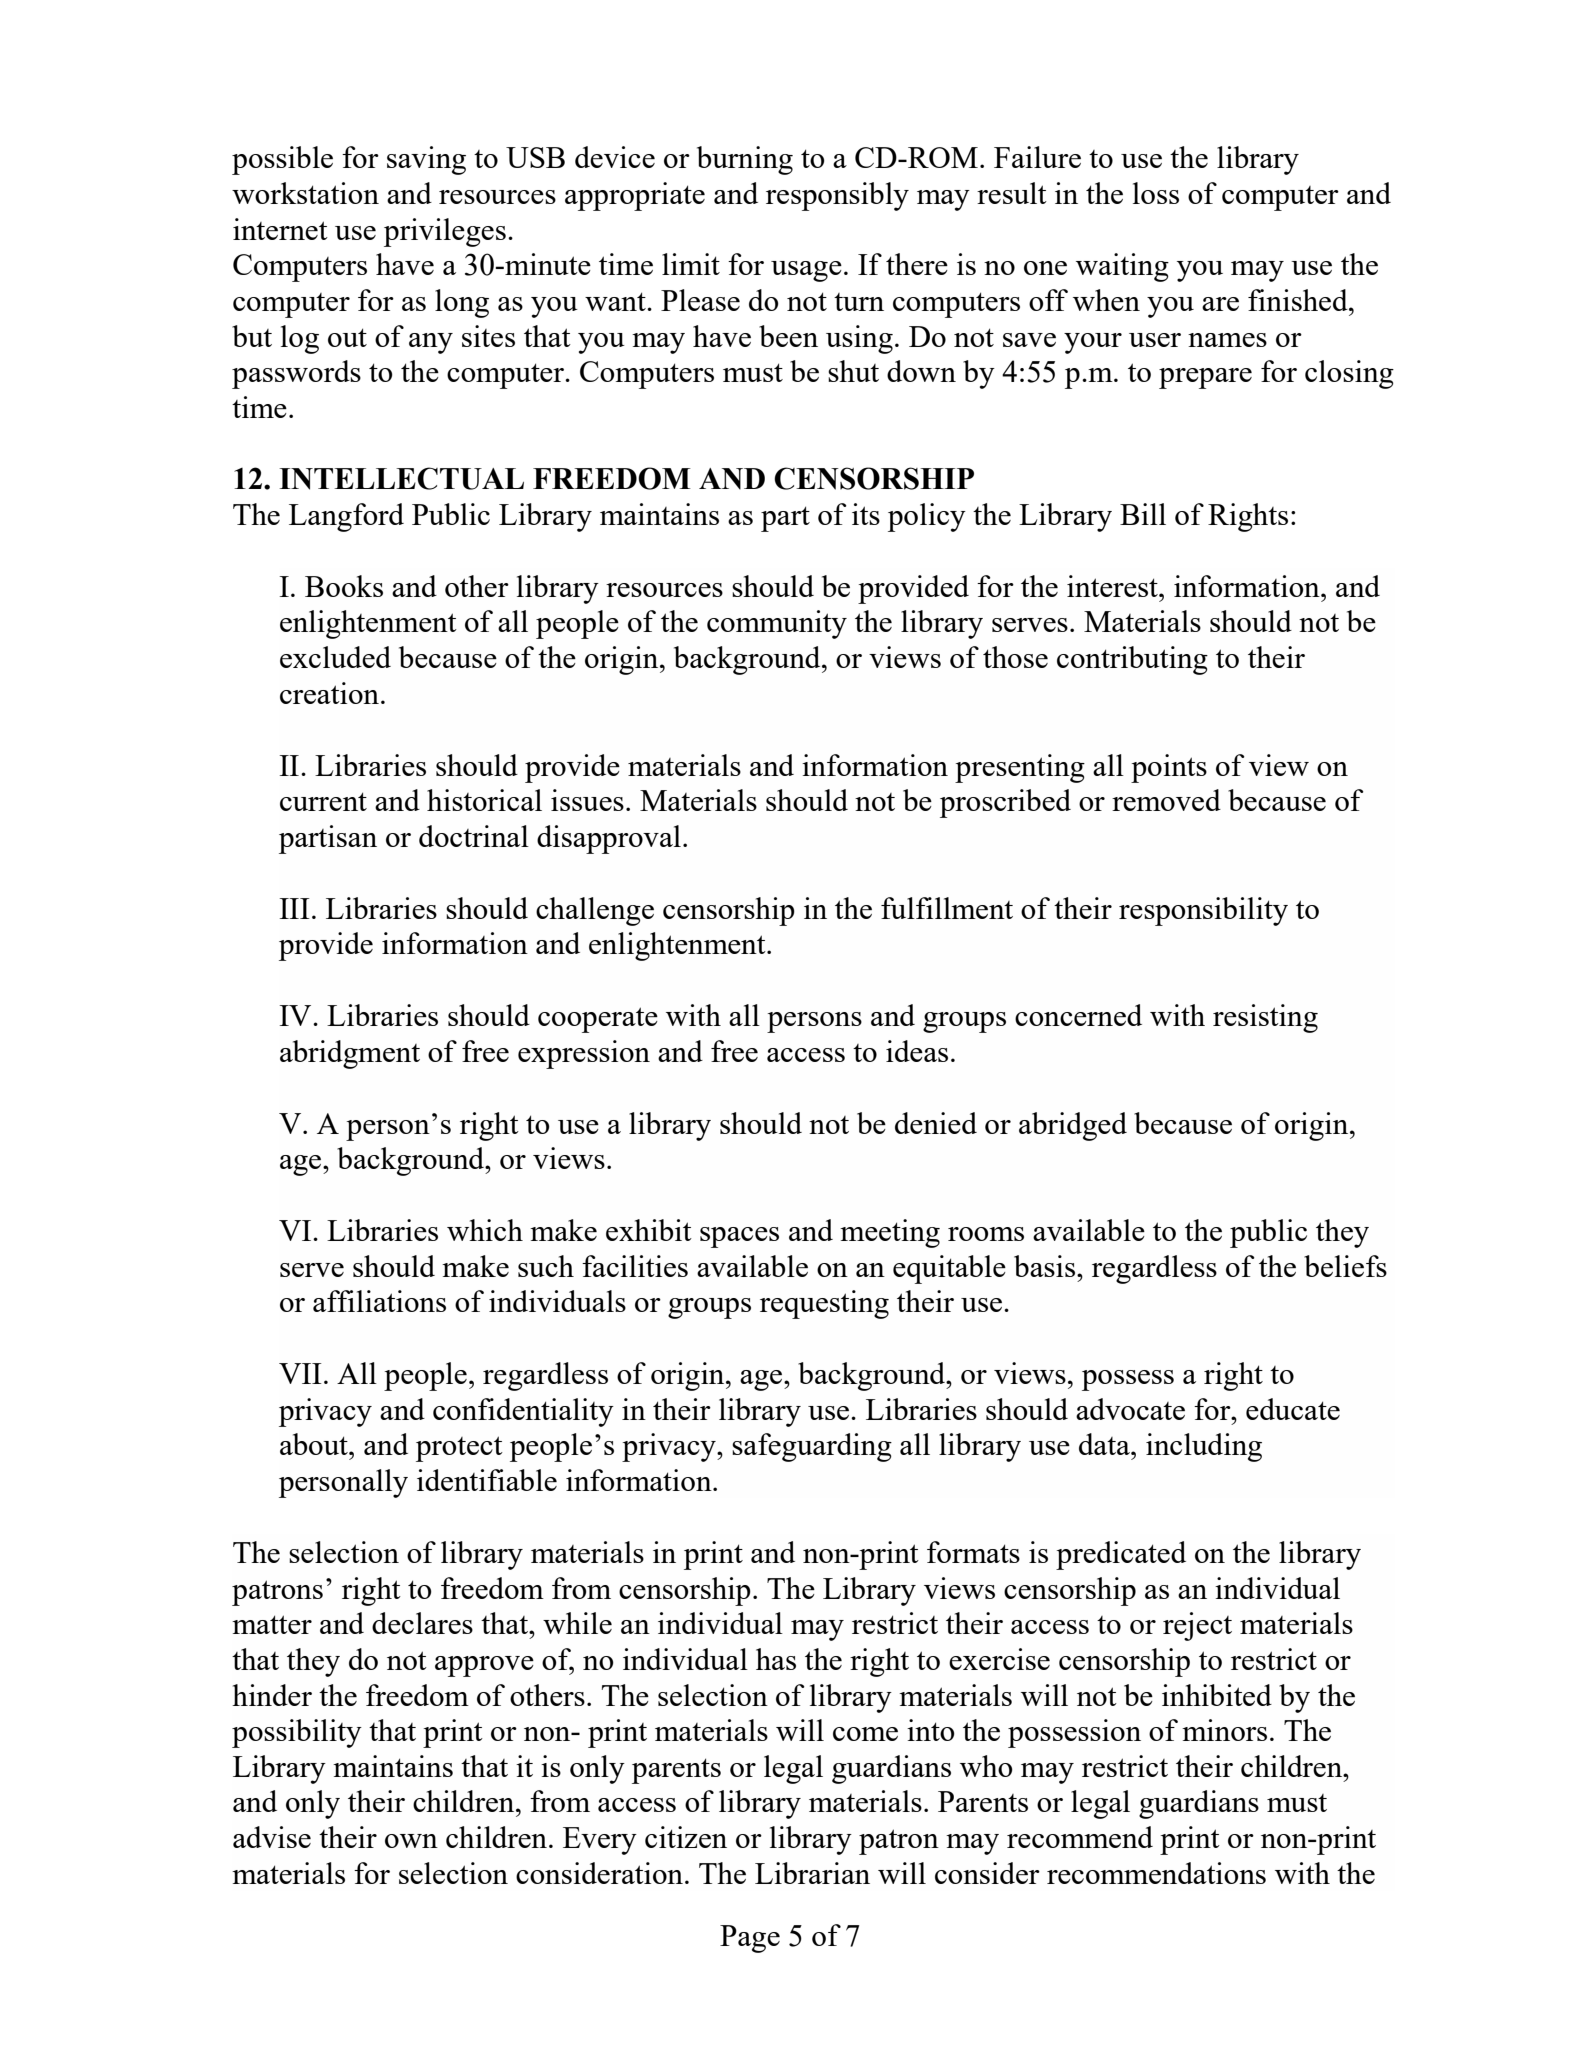  What do you see at coordinates (272, 1837) in the screenshot?
I see `advise` at bounding box center [272, 1837].
